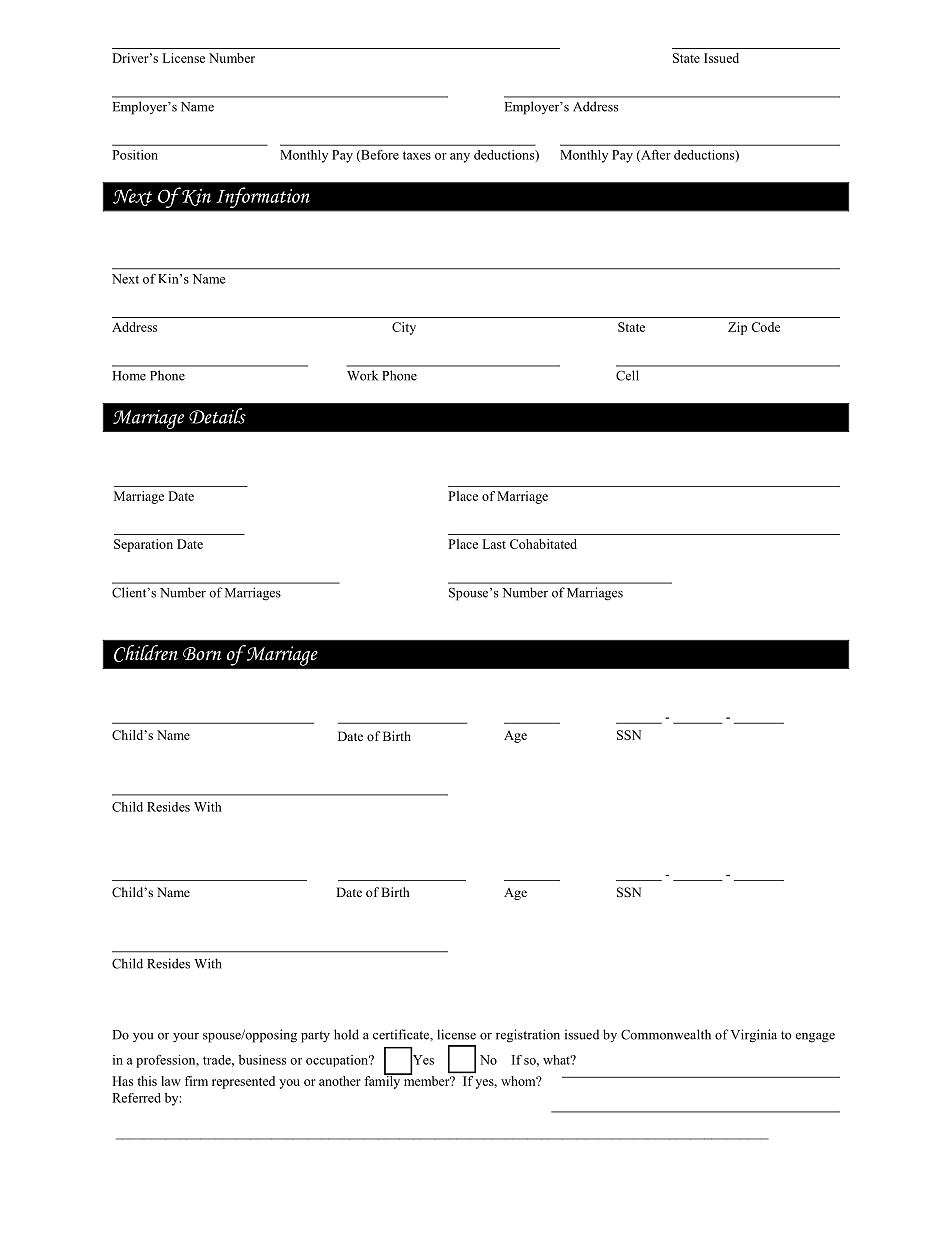 The image size is (952, 1233). I want to click on Last, so click(494, 544).
